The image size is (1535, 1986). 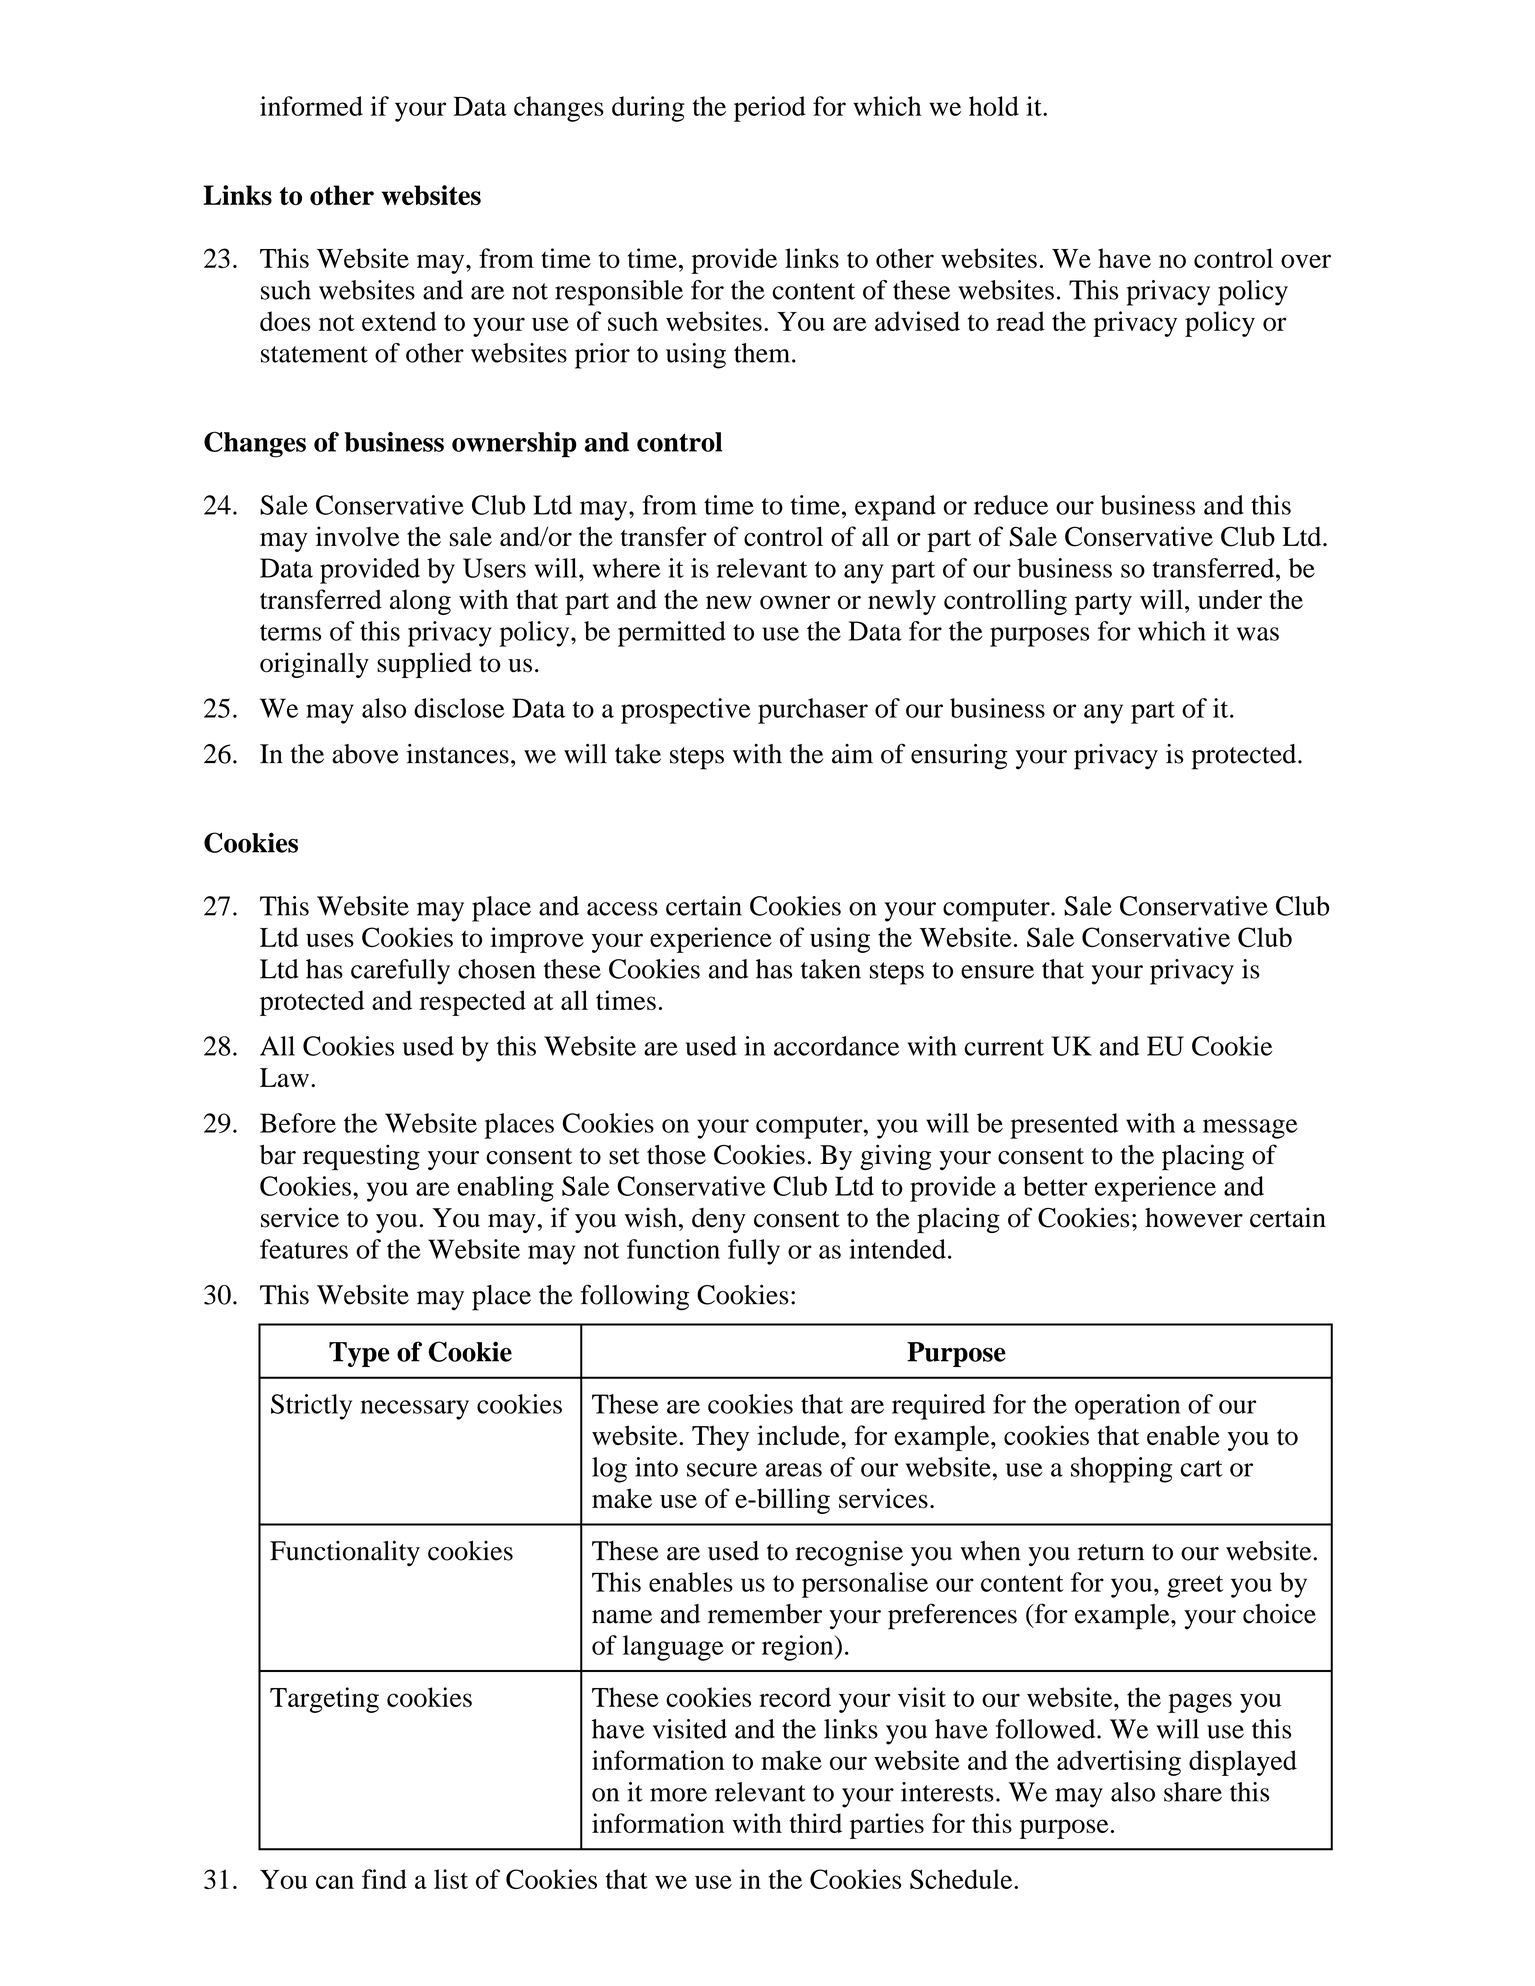 I want to click on share, so click(x=1193, y=1792).
